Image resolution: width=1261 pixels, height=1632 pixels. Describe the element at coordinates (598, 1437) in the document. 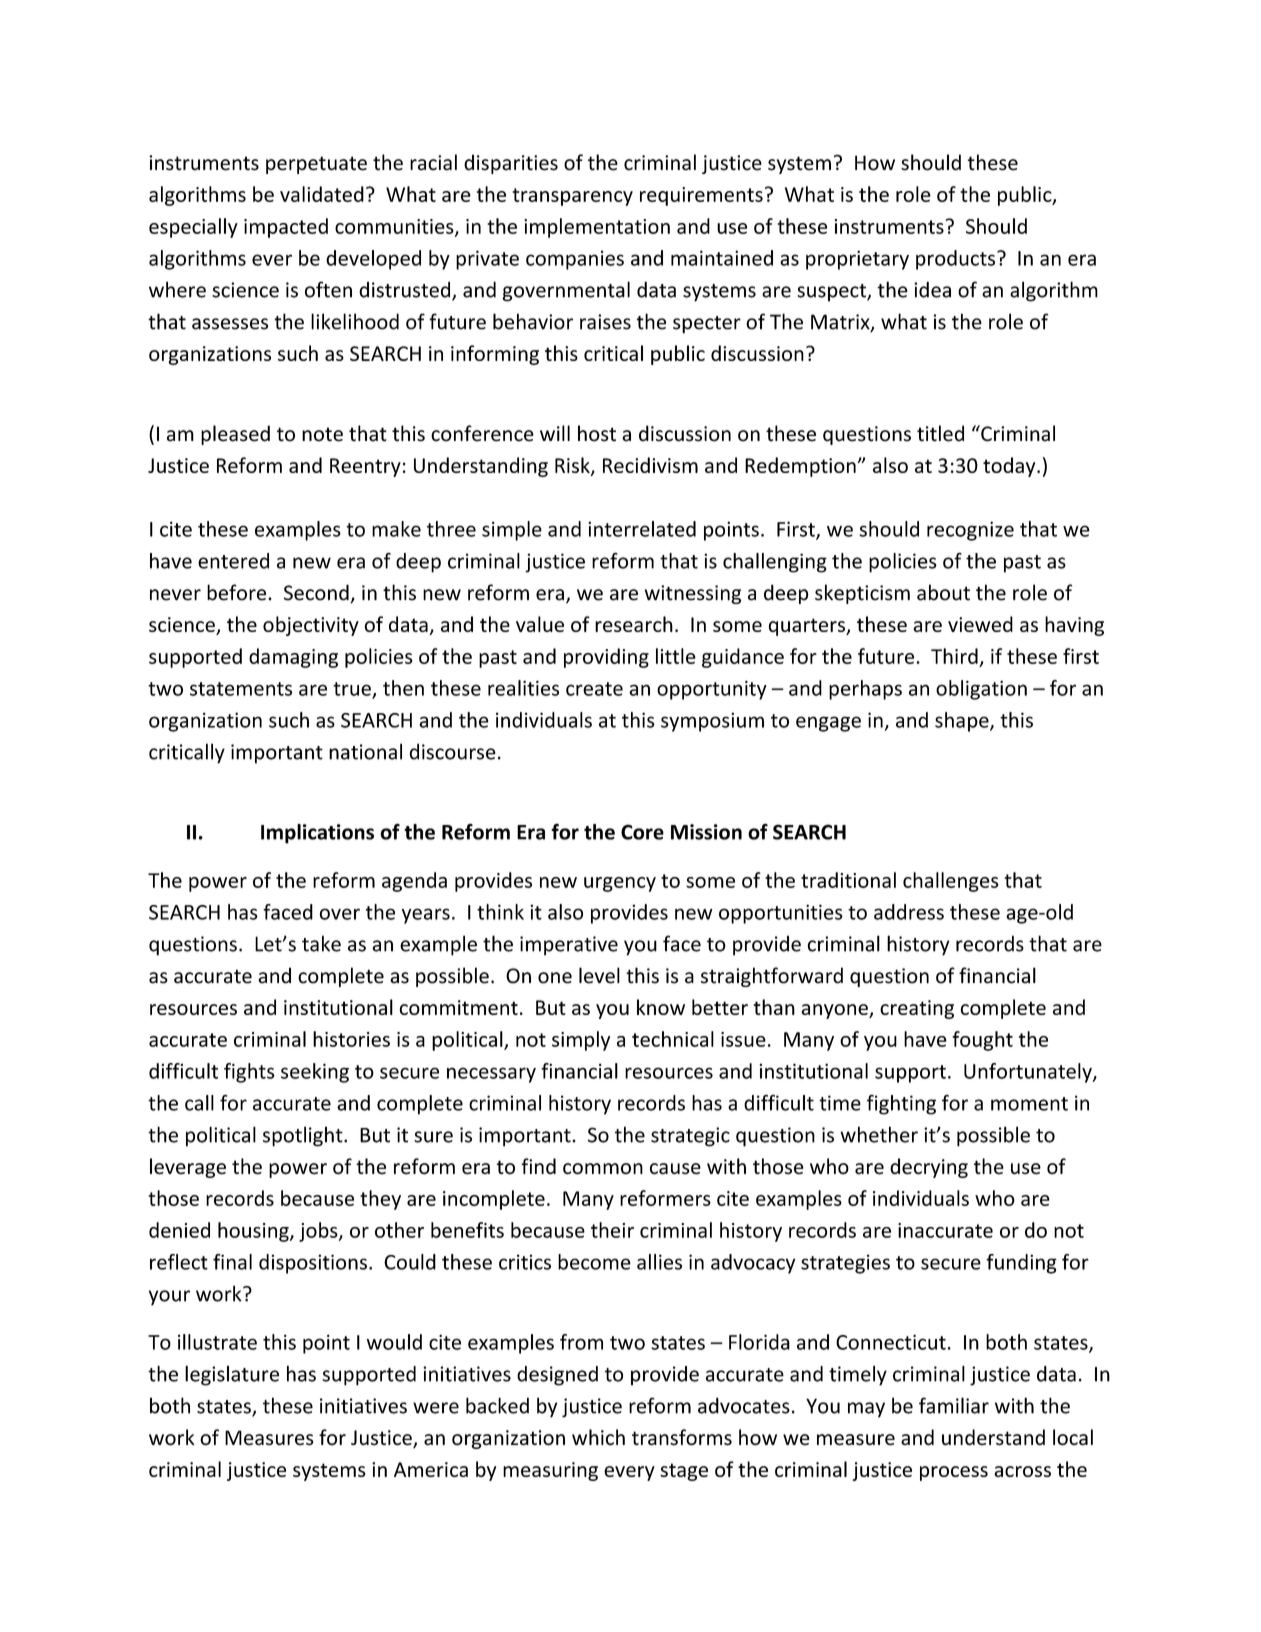

I see `which` at that location.
